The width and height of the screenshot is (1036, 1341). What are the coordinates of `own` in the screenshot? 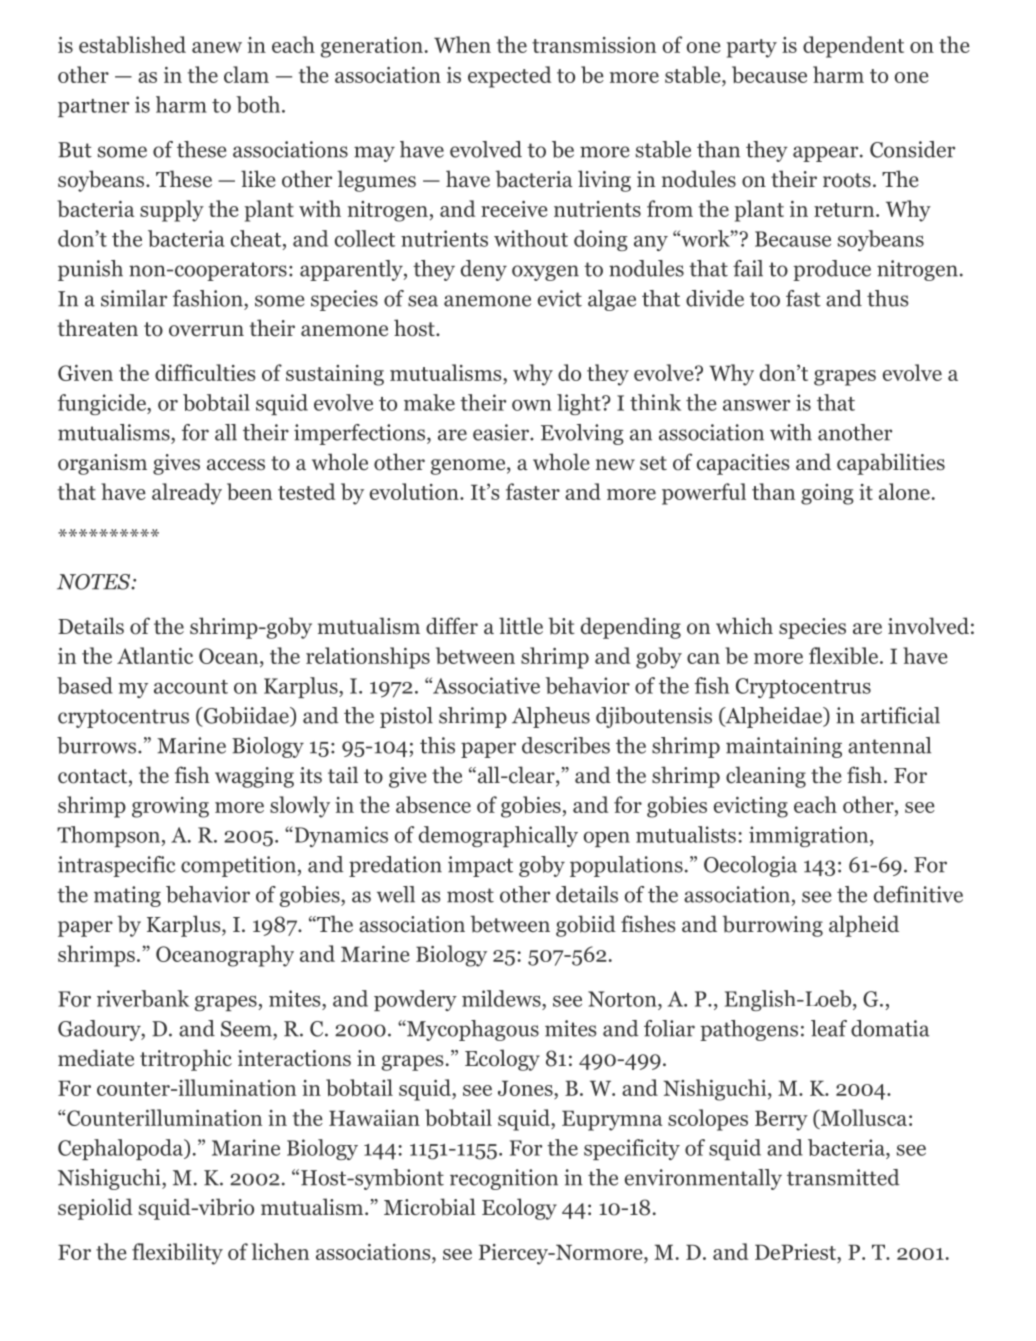 It's located at (532, 405).
